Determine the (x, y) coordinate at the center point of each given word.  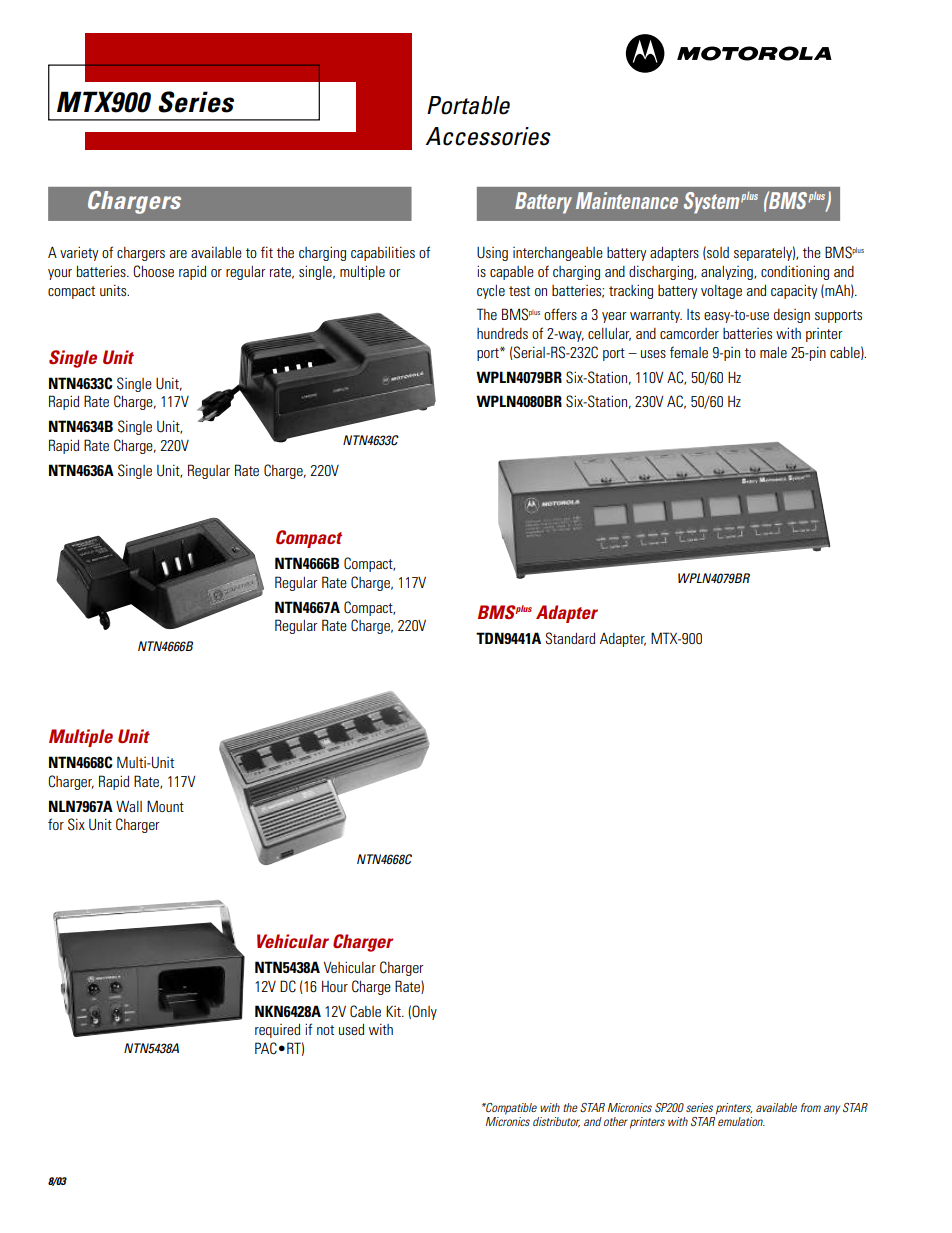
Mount (165, 806)
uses (653, 354)
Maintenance (627, 200)
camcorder (689, 333)
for (56, 824)
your (60, 274)
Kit (394, 1011)
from (811, 1107)
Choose (153, 271)
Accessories (488, 136)
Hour (335, 986)
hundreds (502, 333)
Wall (129, 806)
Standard (570, 638)
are (178, 254)
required (277, 1031)
